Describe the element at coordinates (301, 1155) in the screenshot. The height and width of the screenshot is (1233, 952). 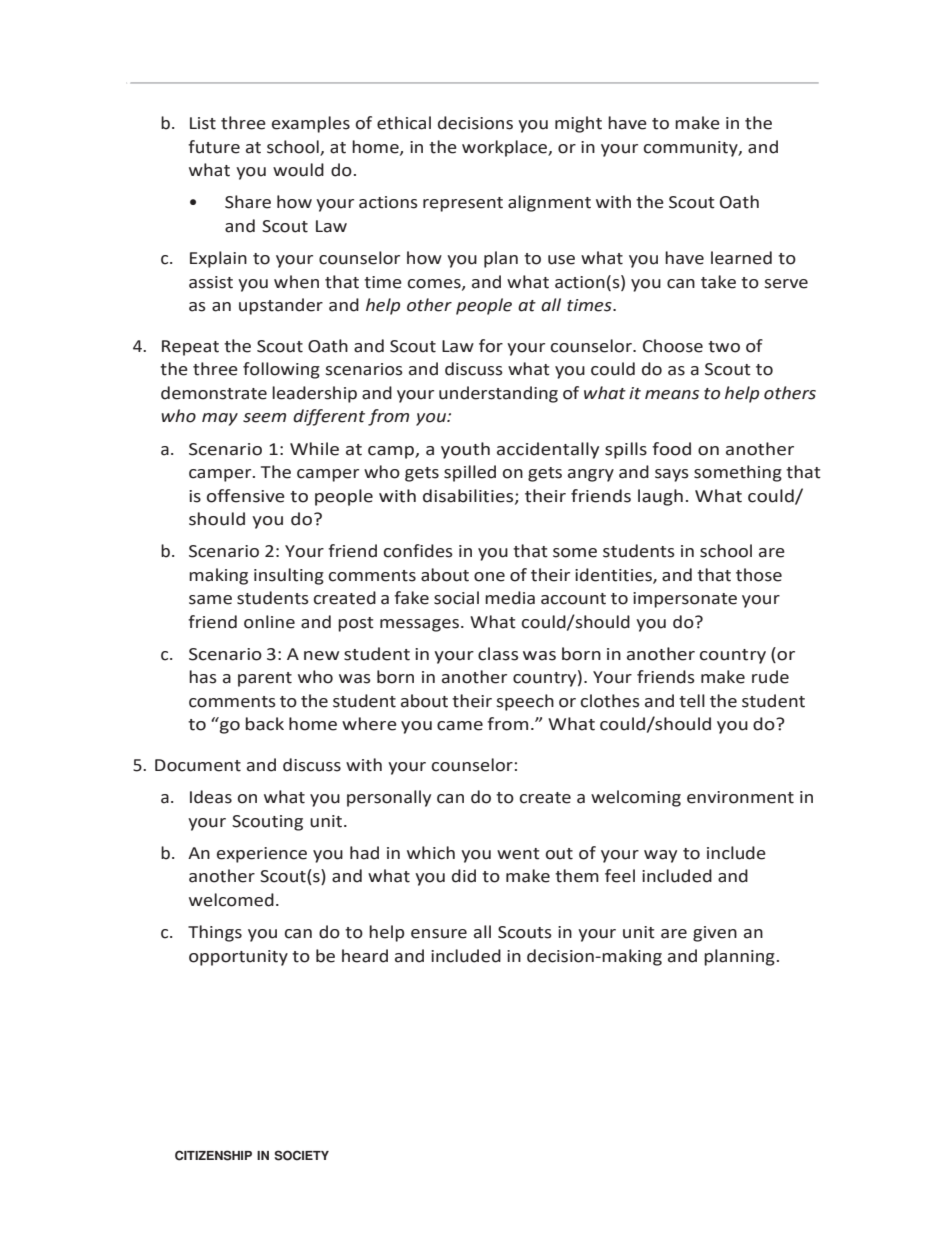
I see `SOCIETY` at that location.
